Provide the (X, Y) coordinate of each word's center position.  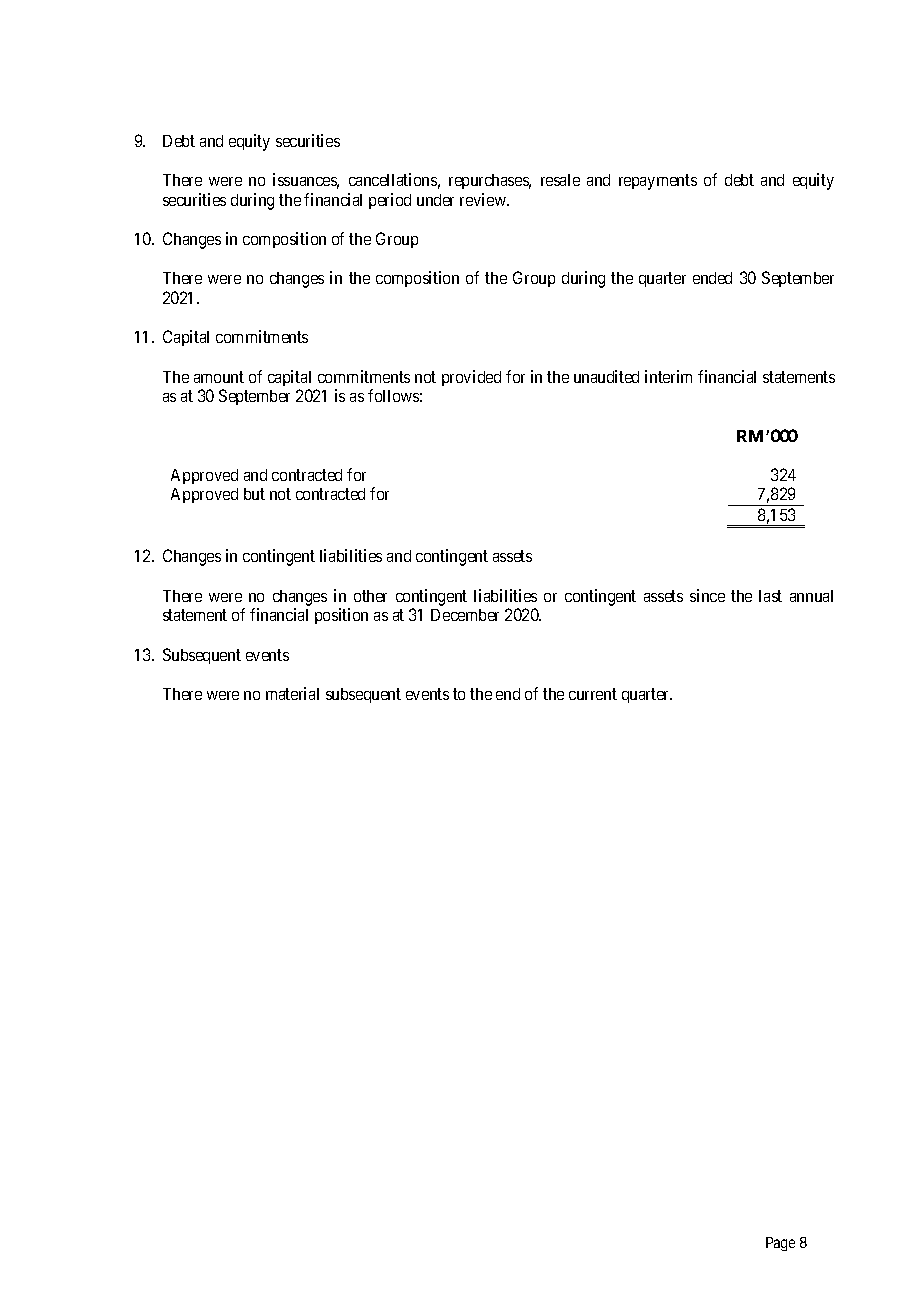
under (435, 200)
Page (780, 1244)
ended (712, 278)
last (770, 596)
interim (668, 376)
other (370, 596)
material (292, 693)
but (254, 494)
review (484, 199)
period (390, 201)
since (707, 595)
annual (811, 596)
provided (471, 378)
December (465, 615)
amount (219, 377)
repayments (658, 182)
